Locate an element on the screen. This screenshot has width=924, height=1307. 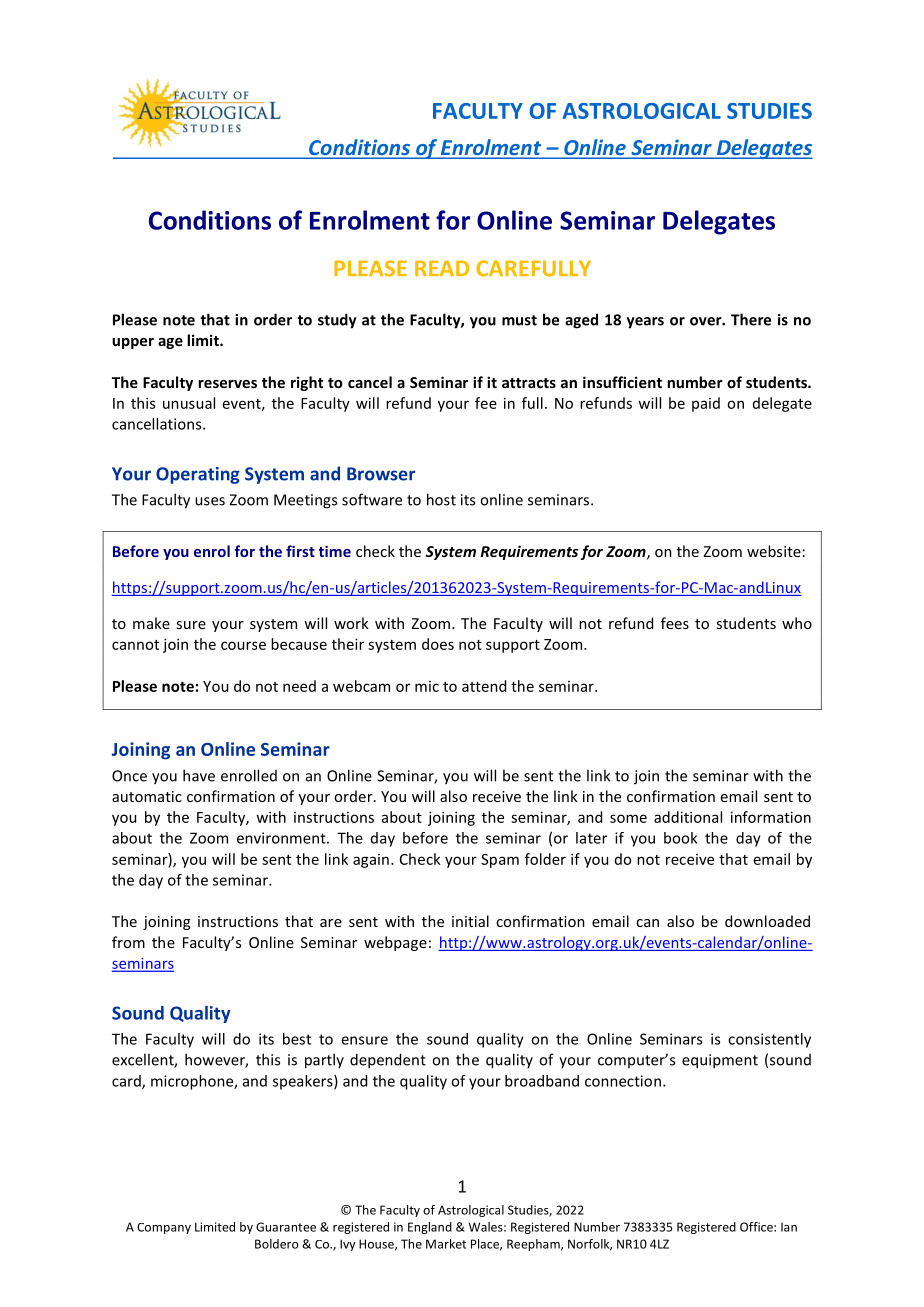
There is located at coordinates (751, 319).
